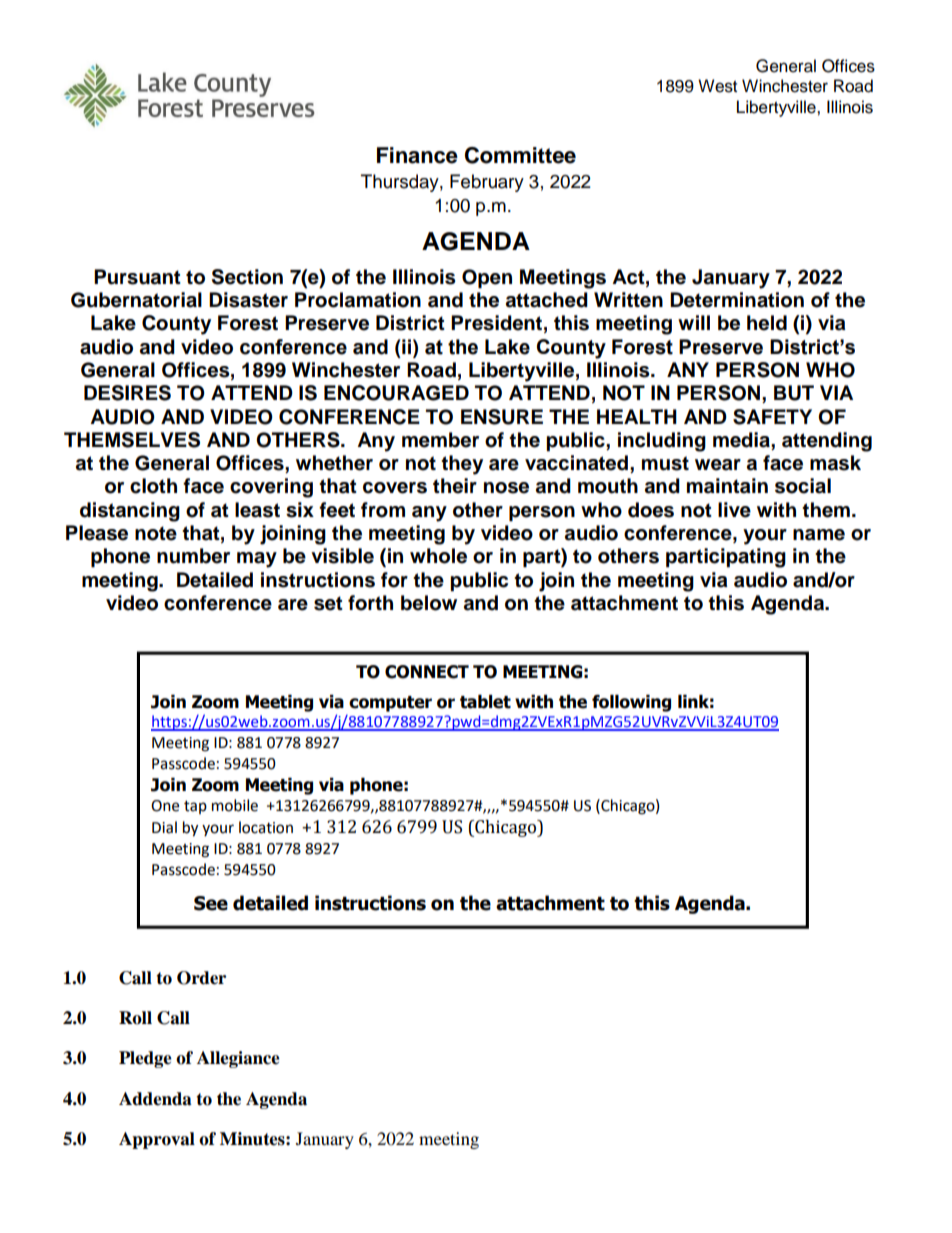 The height and width of the screenshot is (1233, 952). I want to click on Order, so click(201, 978).
